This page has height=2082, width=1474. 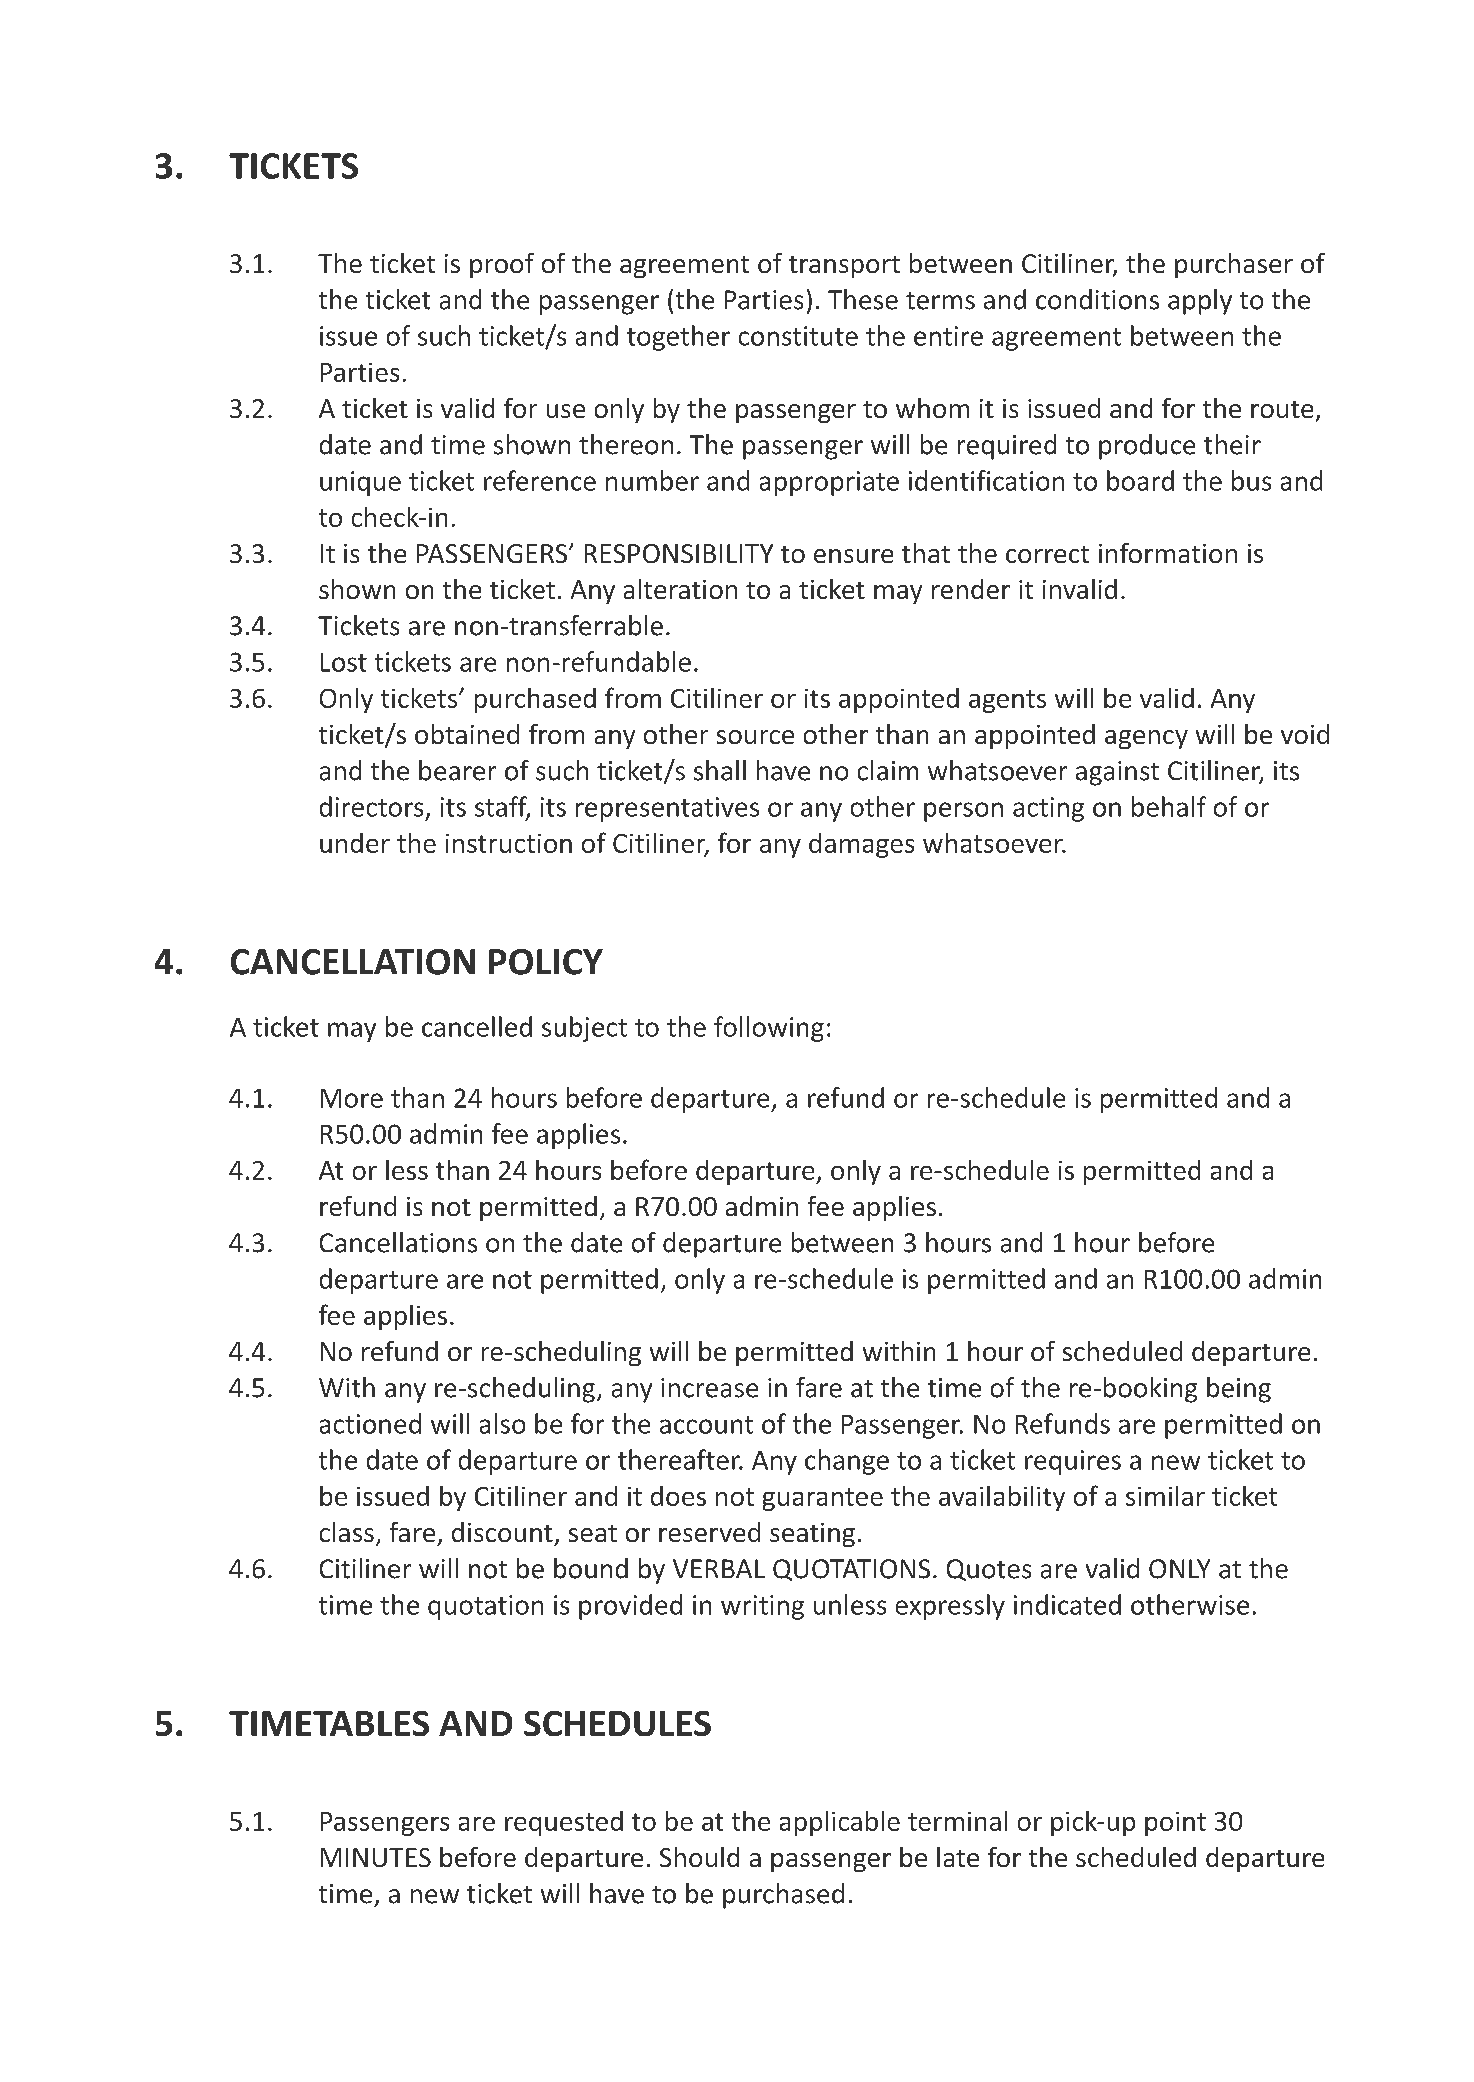 I want to click on agency, so click(x=1146, y=739).
